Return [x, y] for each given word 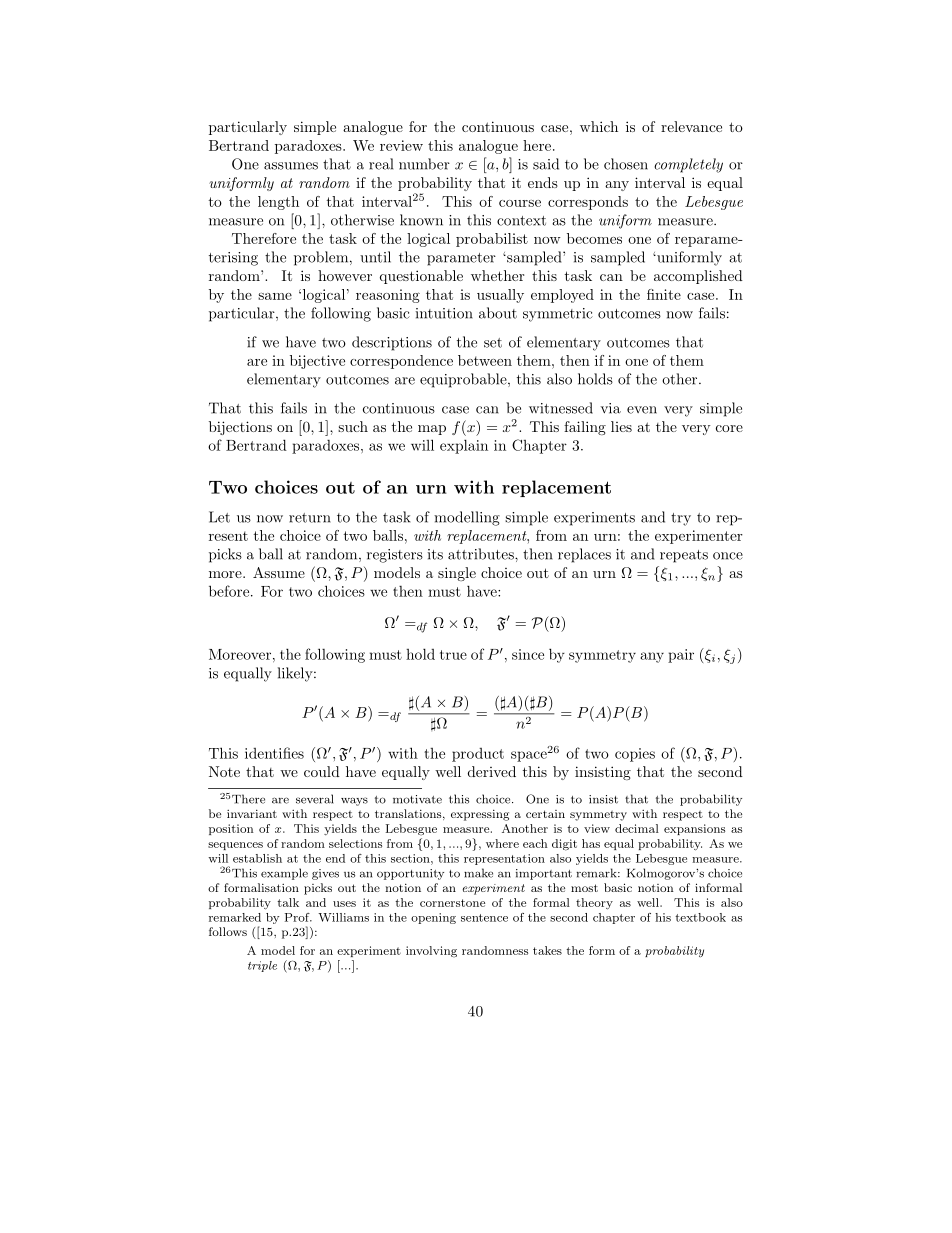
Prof [298, 917]
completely [688, 165]
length [278, 203]
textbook [700, 917]
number [424, 164]
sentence [484, 918]
